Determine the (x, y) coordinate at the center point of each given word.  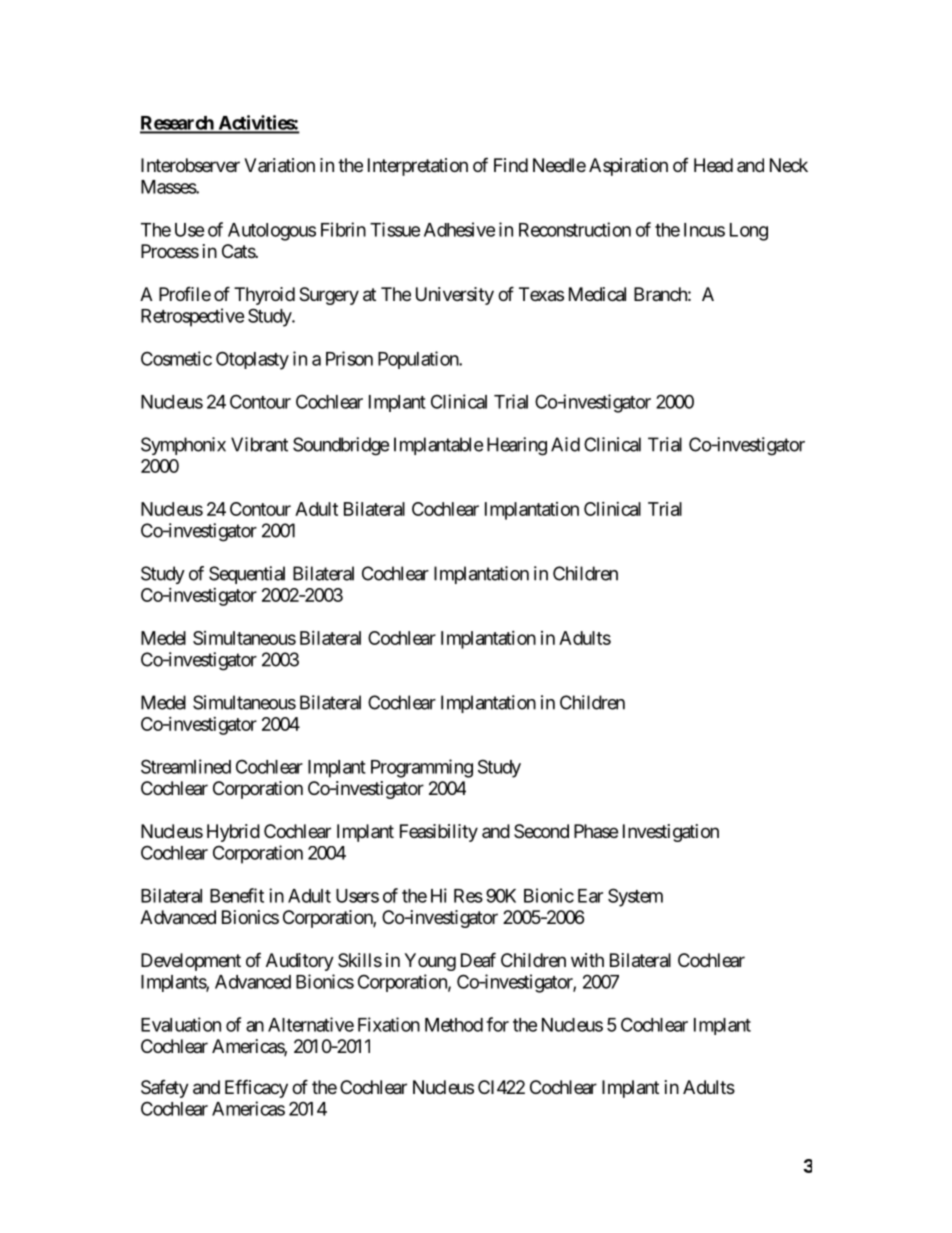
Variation (279, 165)
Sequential (247, 575)
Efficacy (256, 1088)
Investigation (671, 833)
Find (511, 165)
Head (713, 165)
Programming (422, 768)
